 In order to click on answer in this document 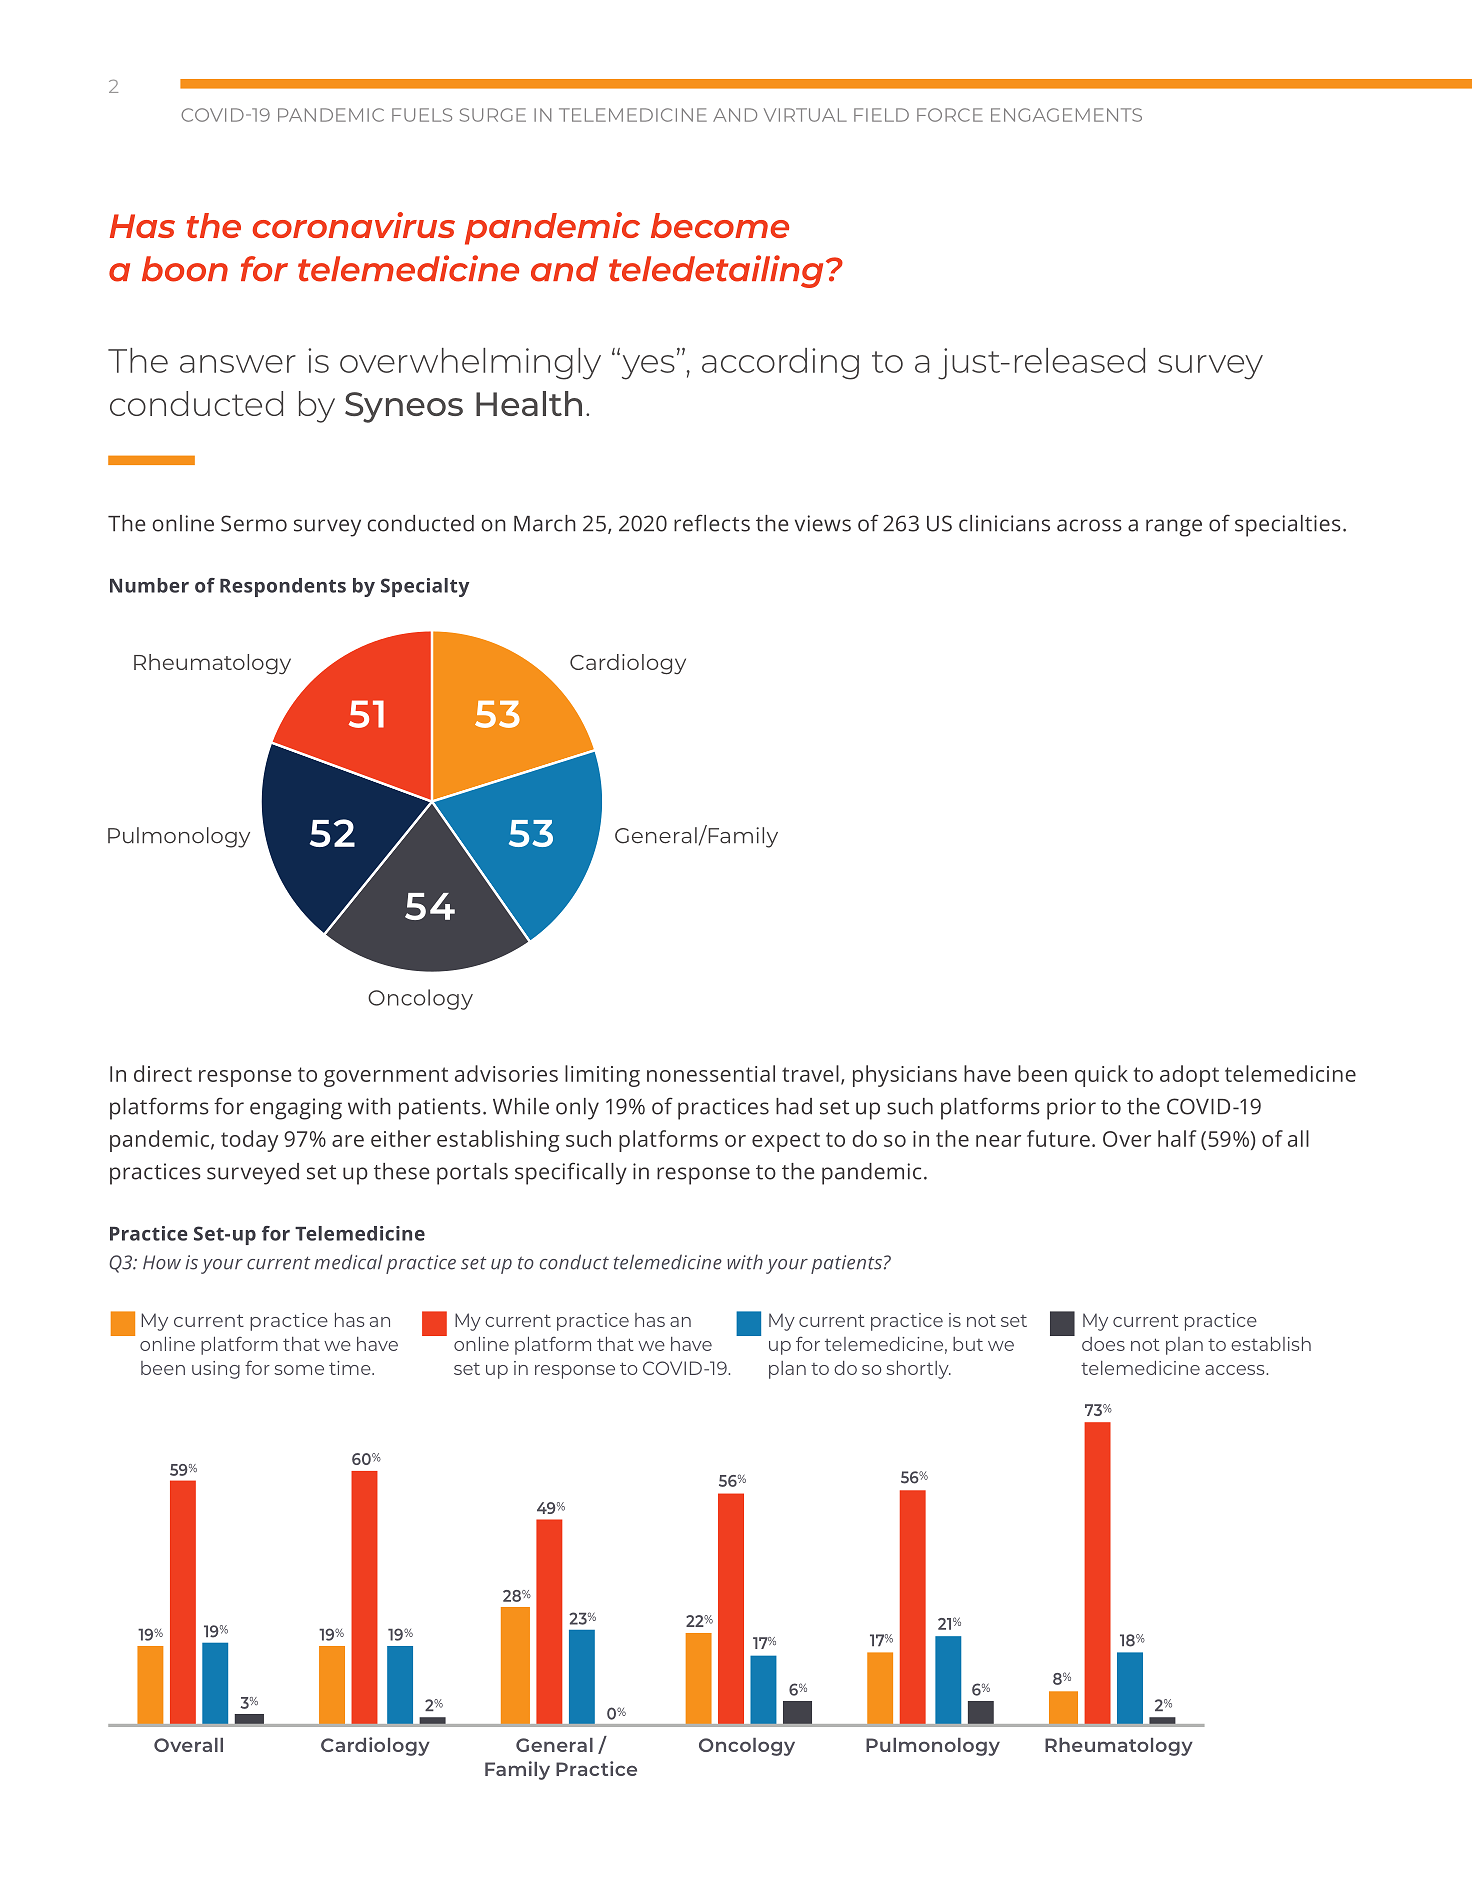, I will do `click(238, 364)`.
